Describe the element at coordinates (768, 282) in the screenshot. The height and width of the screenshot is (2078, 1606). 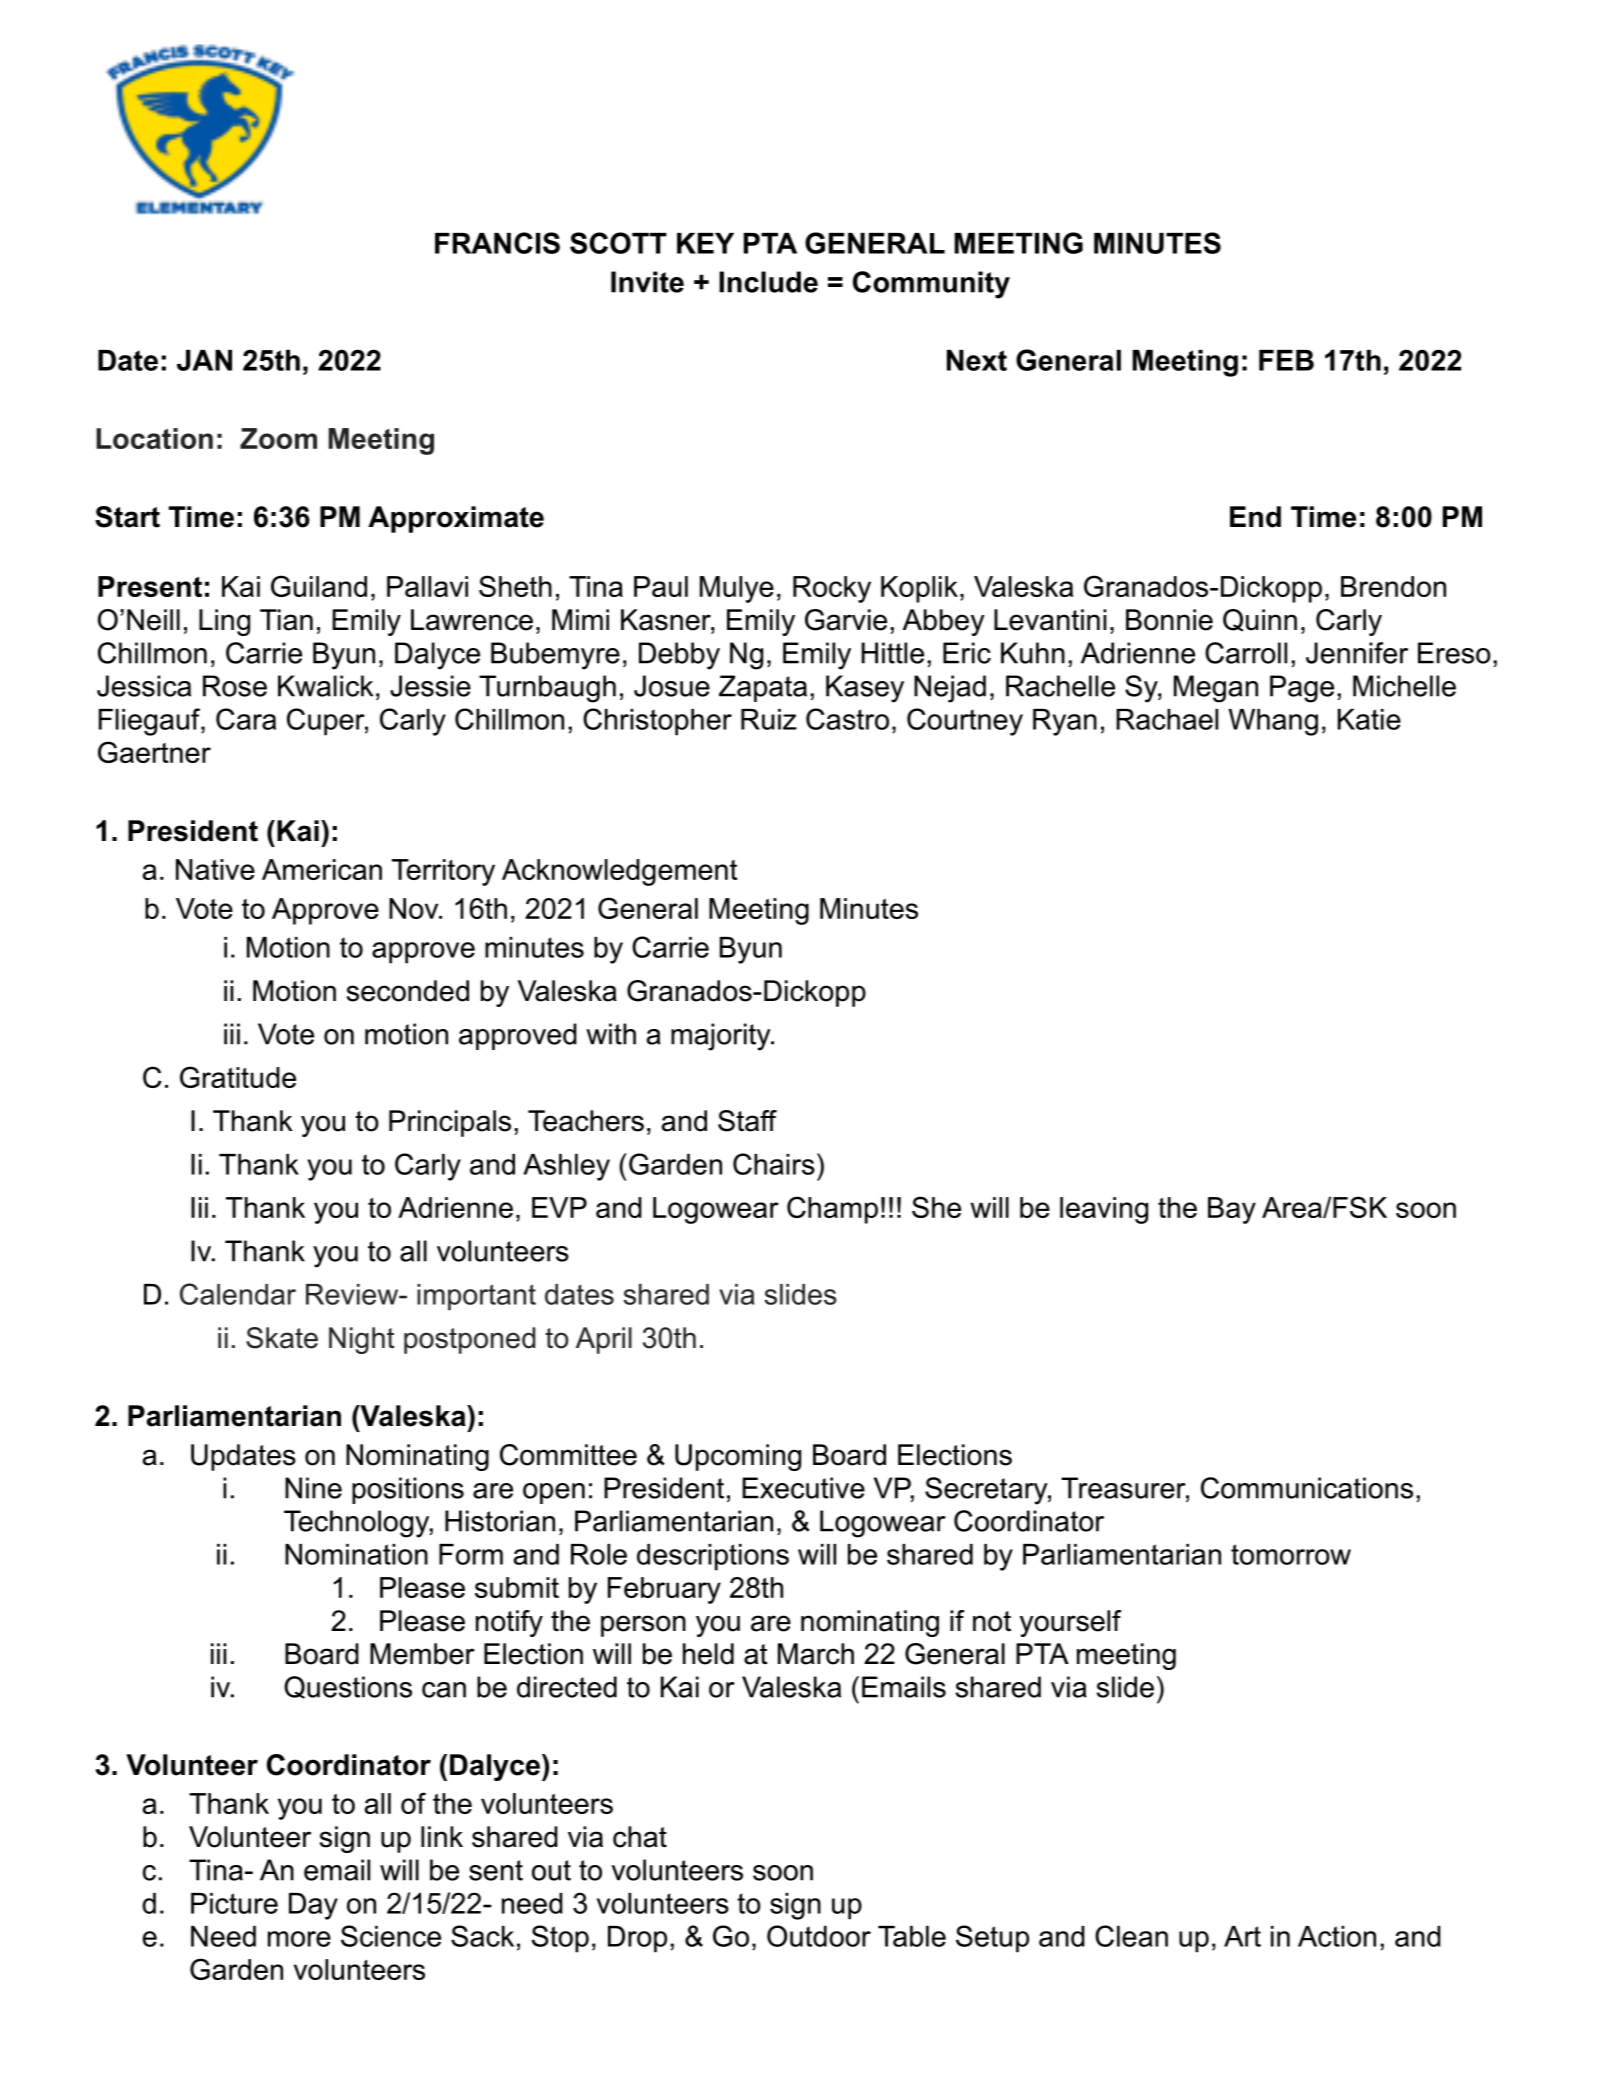
I see `Include` at that location.
